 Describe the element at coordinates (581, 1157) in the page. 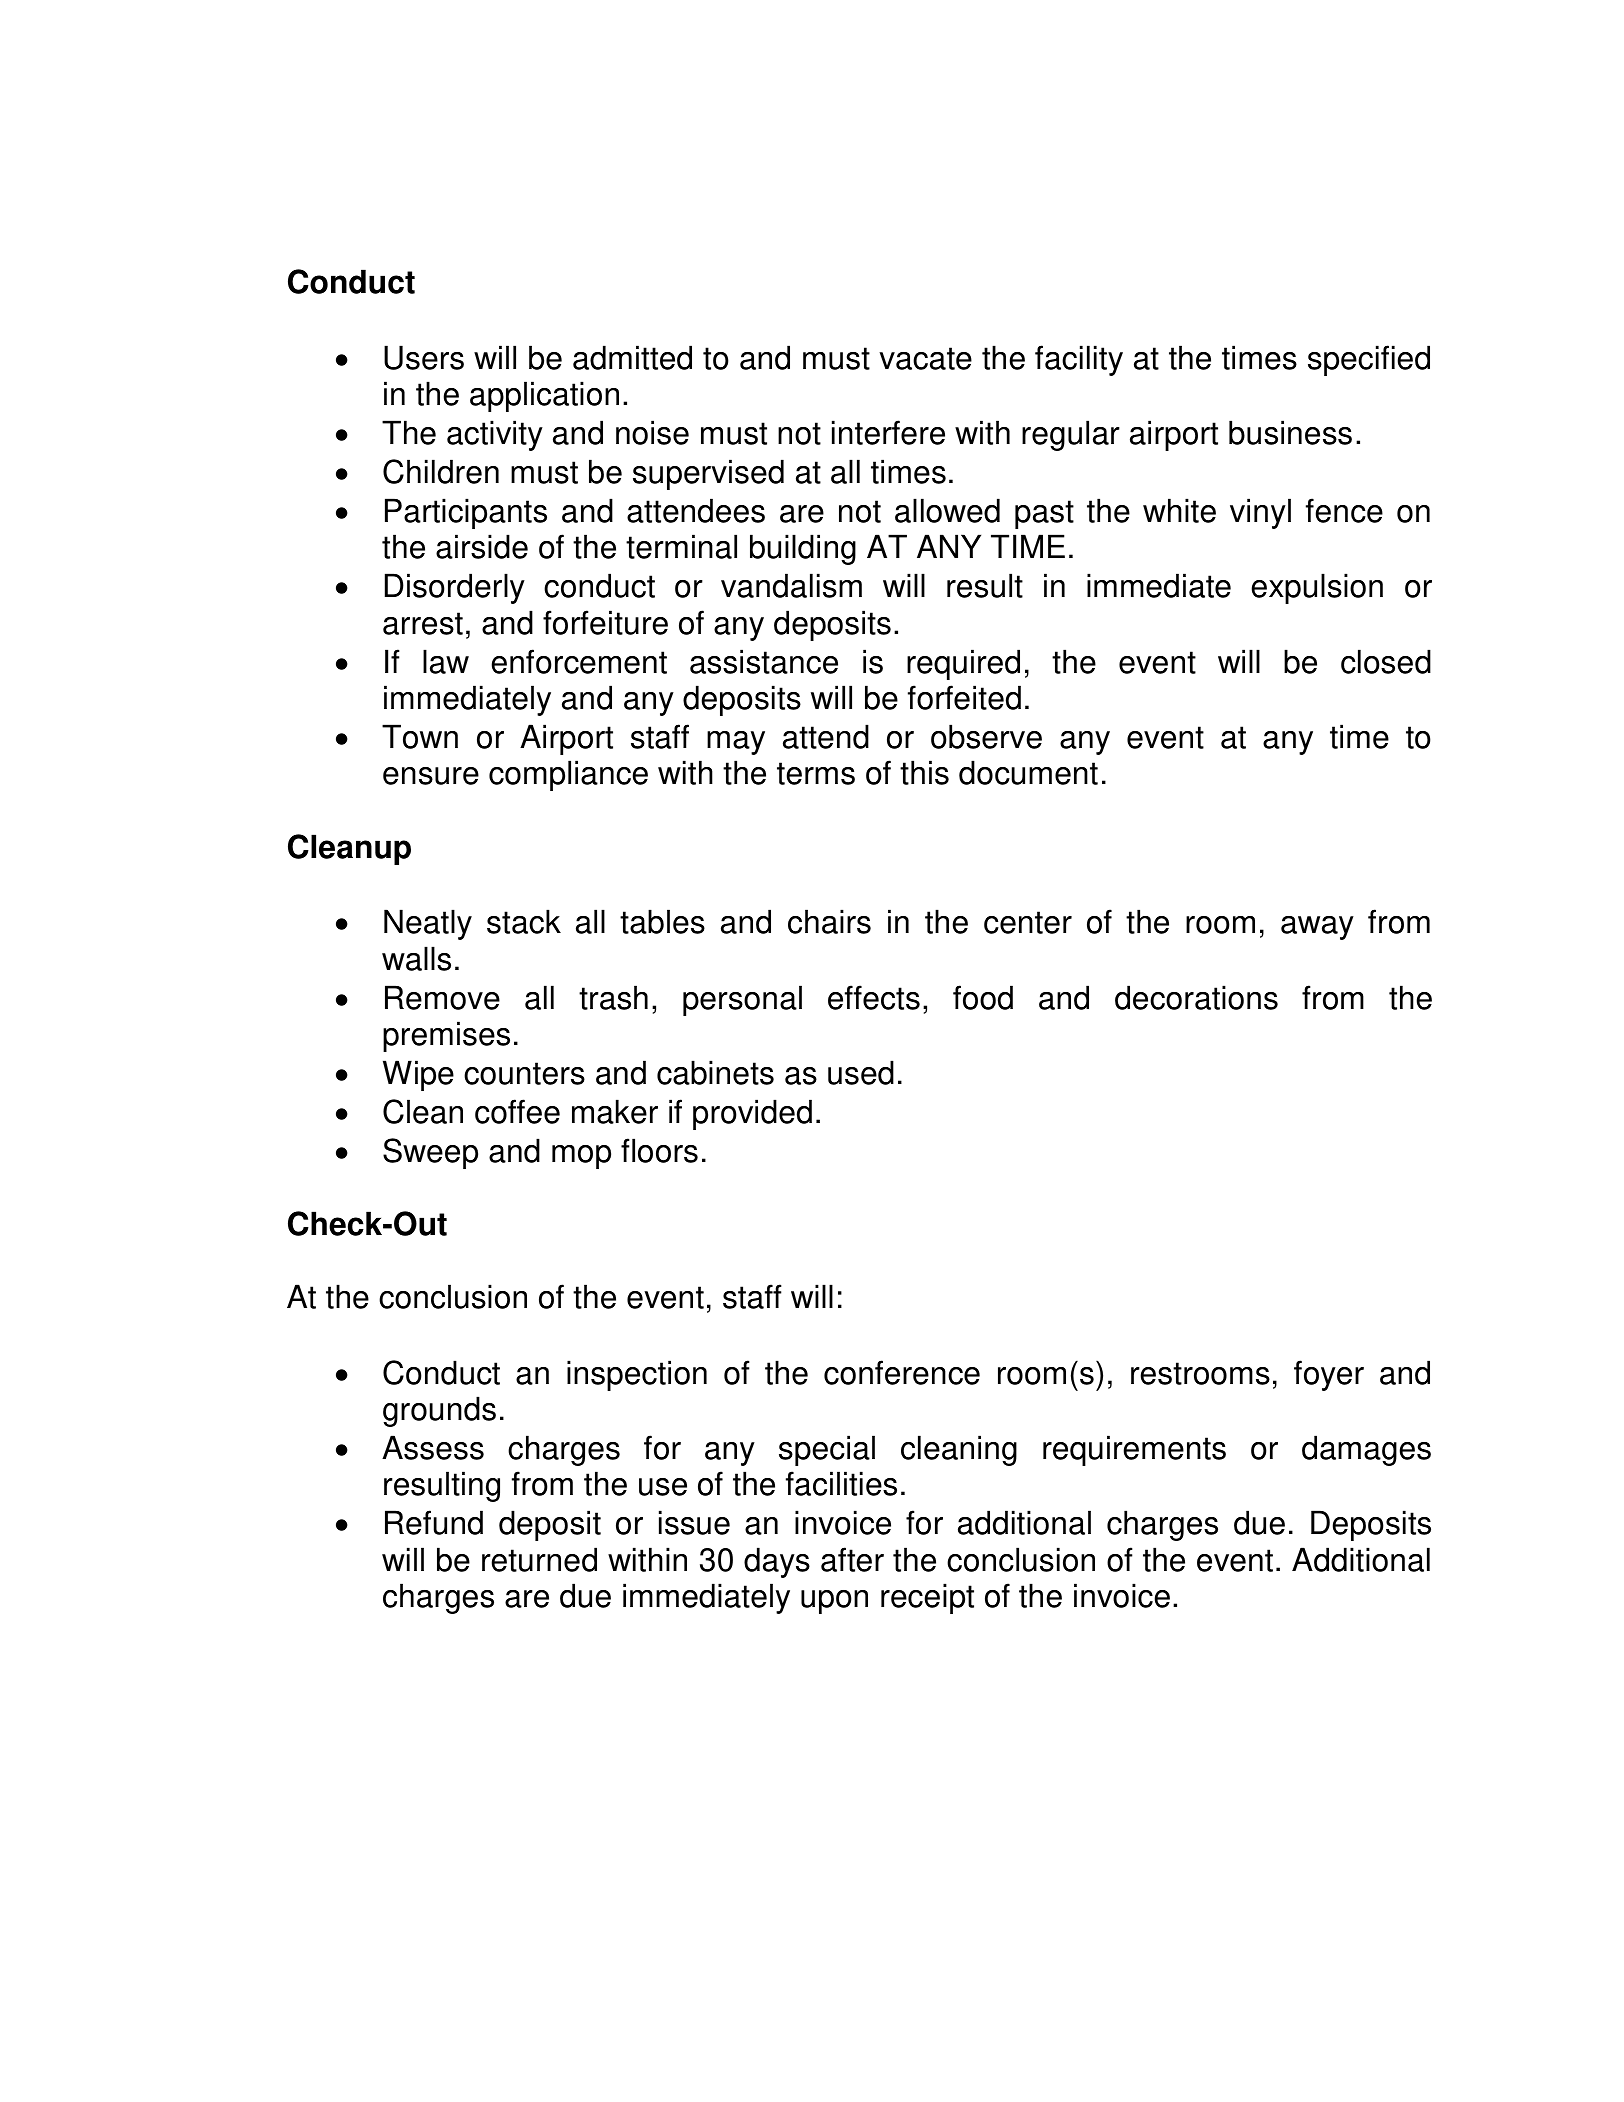

I see `mop` at that location.
